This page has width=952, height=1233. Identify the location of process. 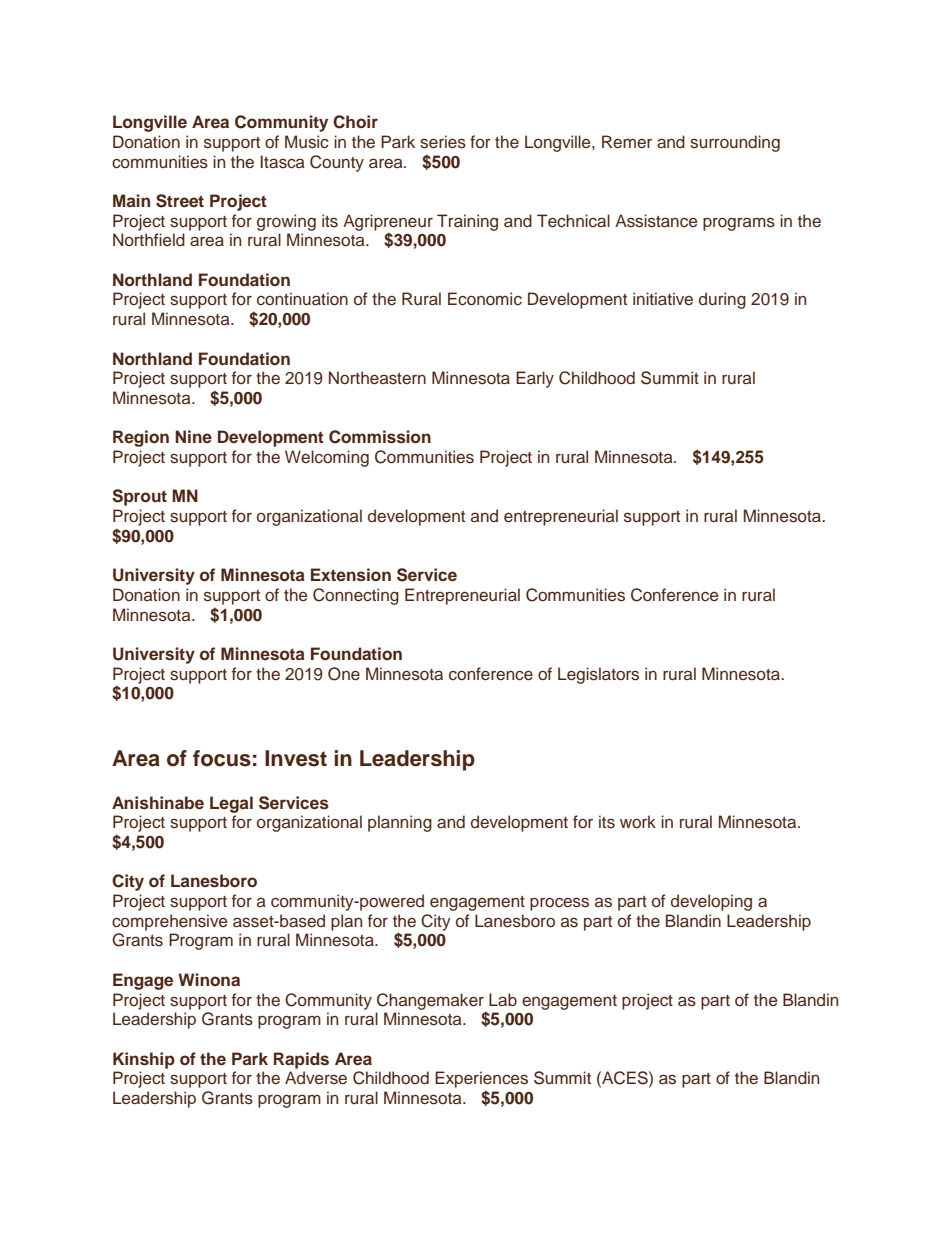
(559, 904).
